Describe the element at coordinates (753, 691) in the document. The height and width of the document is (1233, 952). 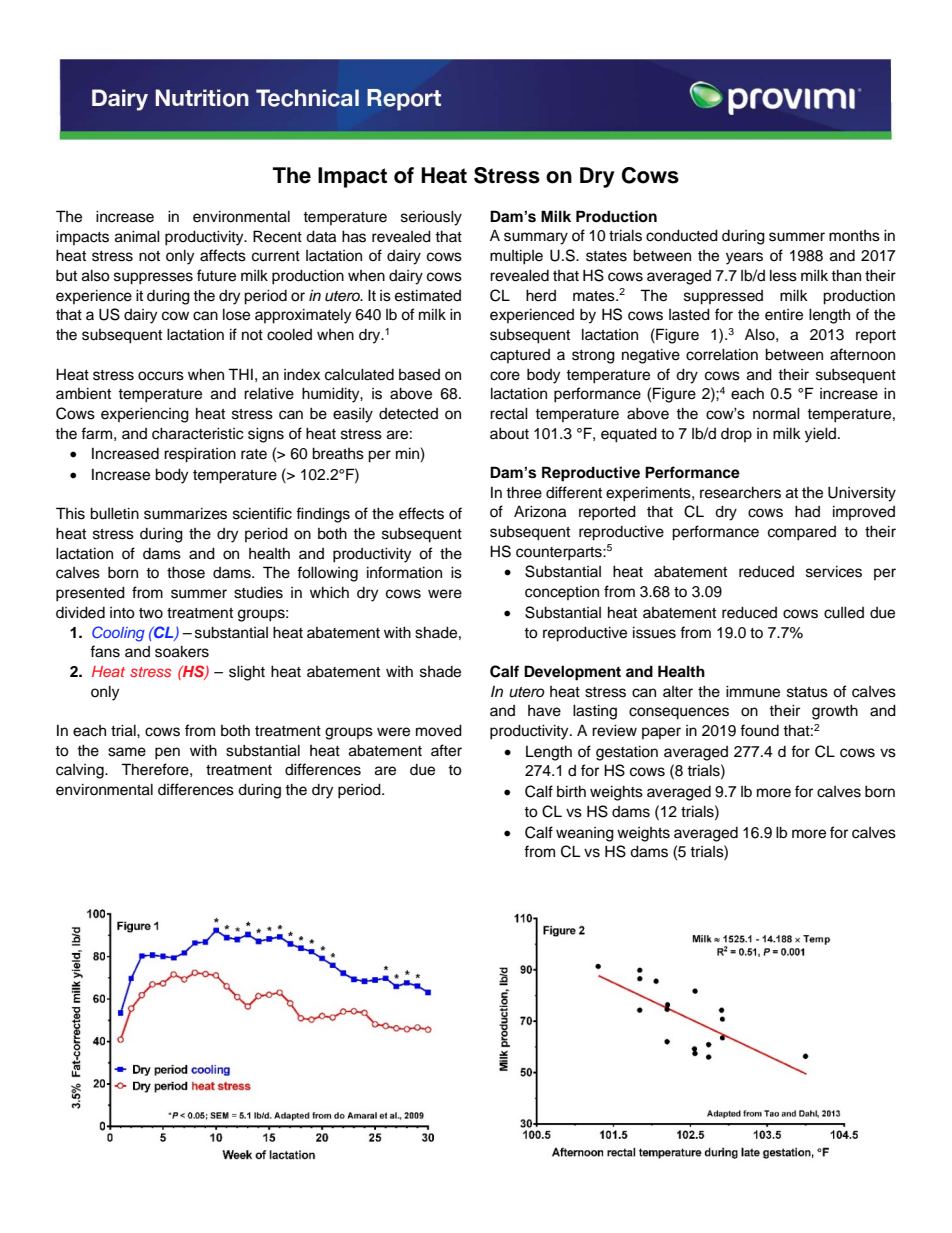
I see `immune` at that location.
